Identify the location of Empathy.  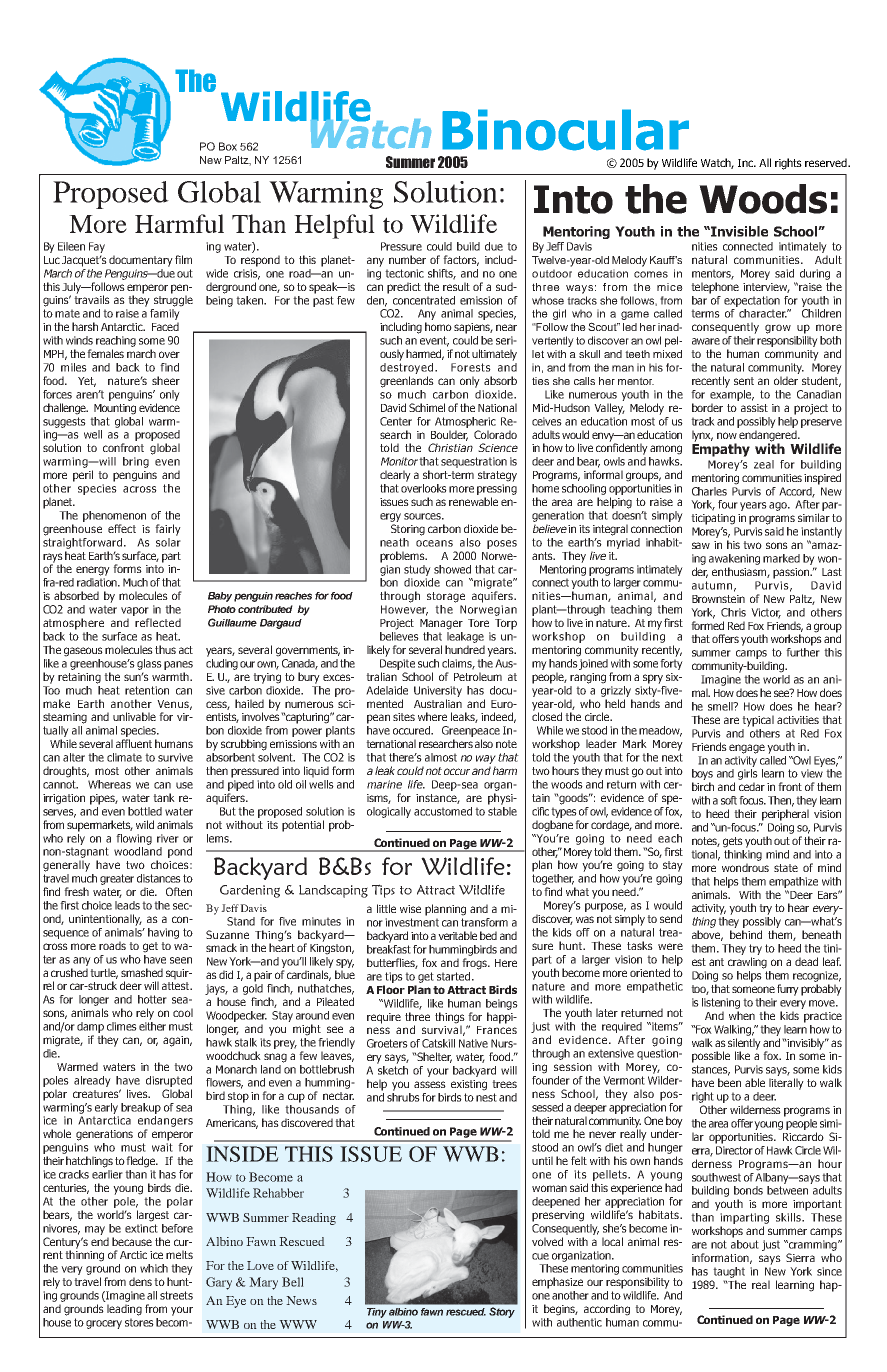
(721, 449).
